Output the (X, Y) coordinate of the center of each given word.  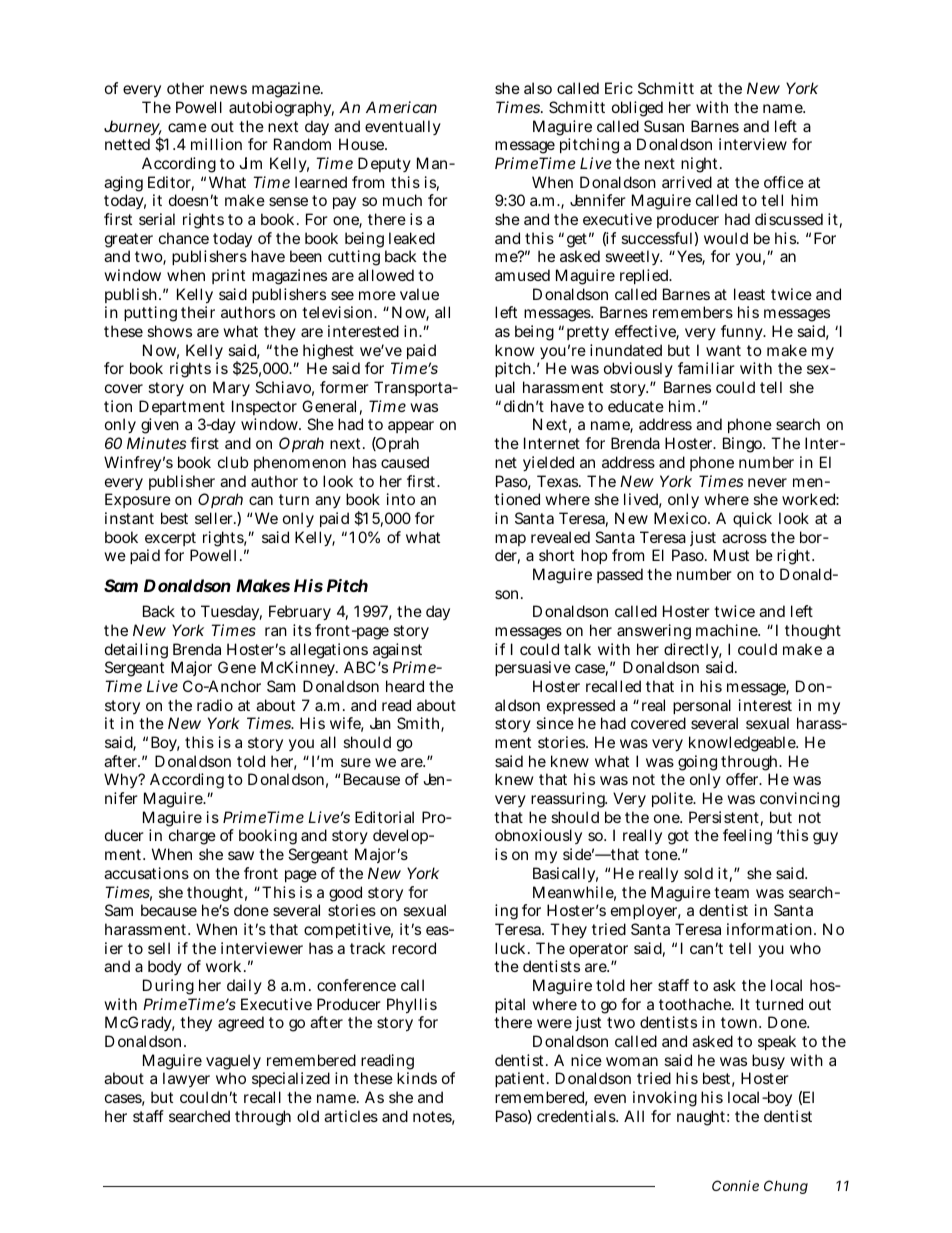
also (538, 88)
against (396, 652)
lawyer (186, 1079)
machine (728, 630)
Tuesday (231, 612)
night (701, 165)
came (187, 127)
